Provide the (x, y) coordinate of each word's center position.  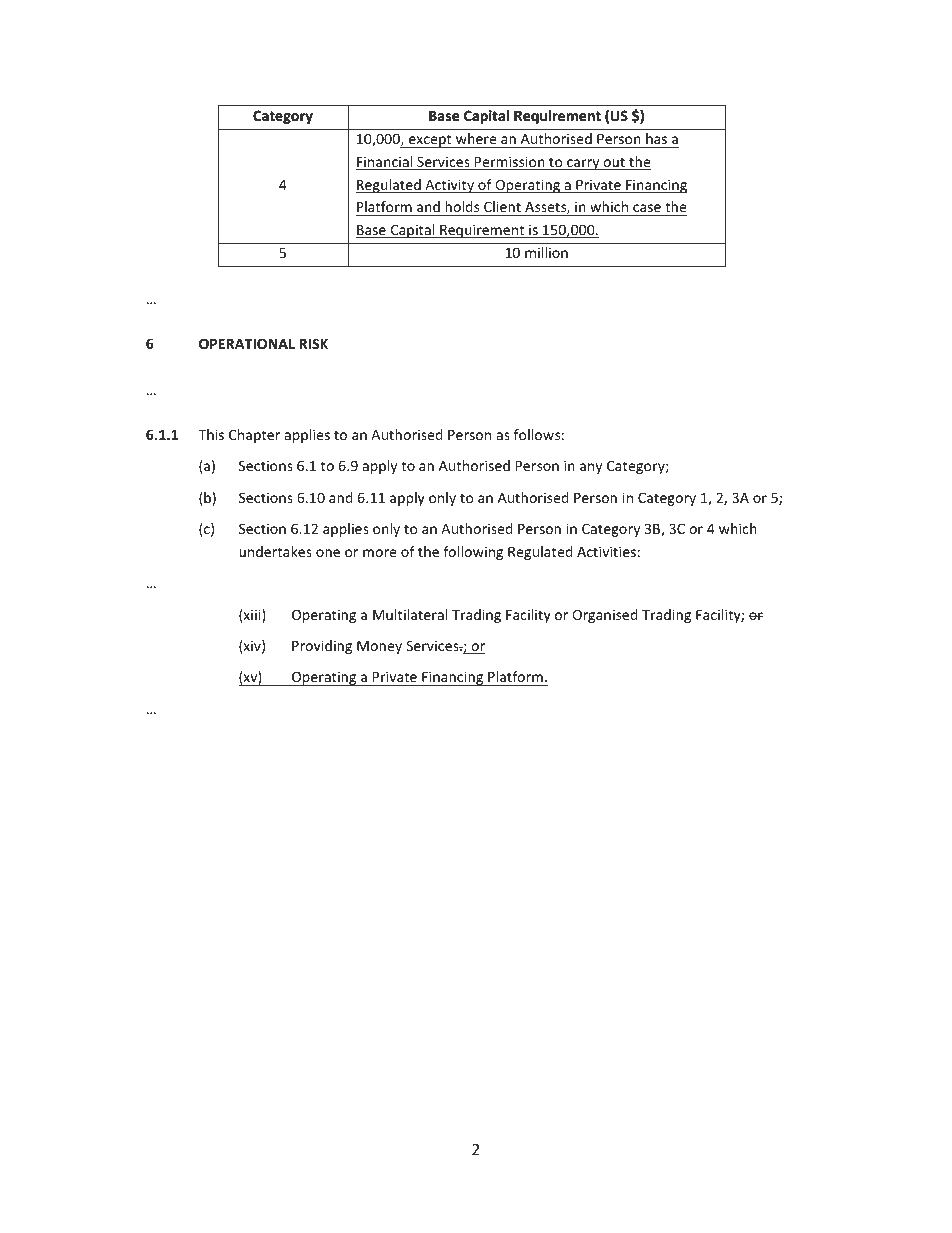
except (430, 141)
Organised (605, 616)
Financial (385, 163)
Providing (322, 647)
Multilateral (410, 614)
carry (583, 164)
